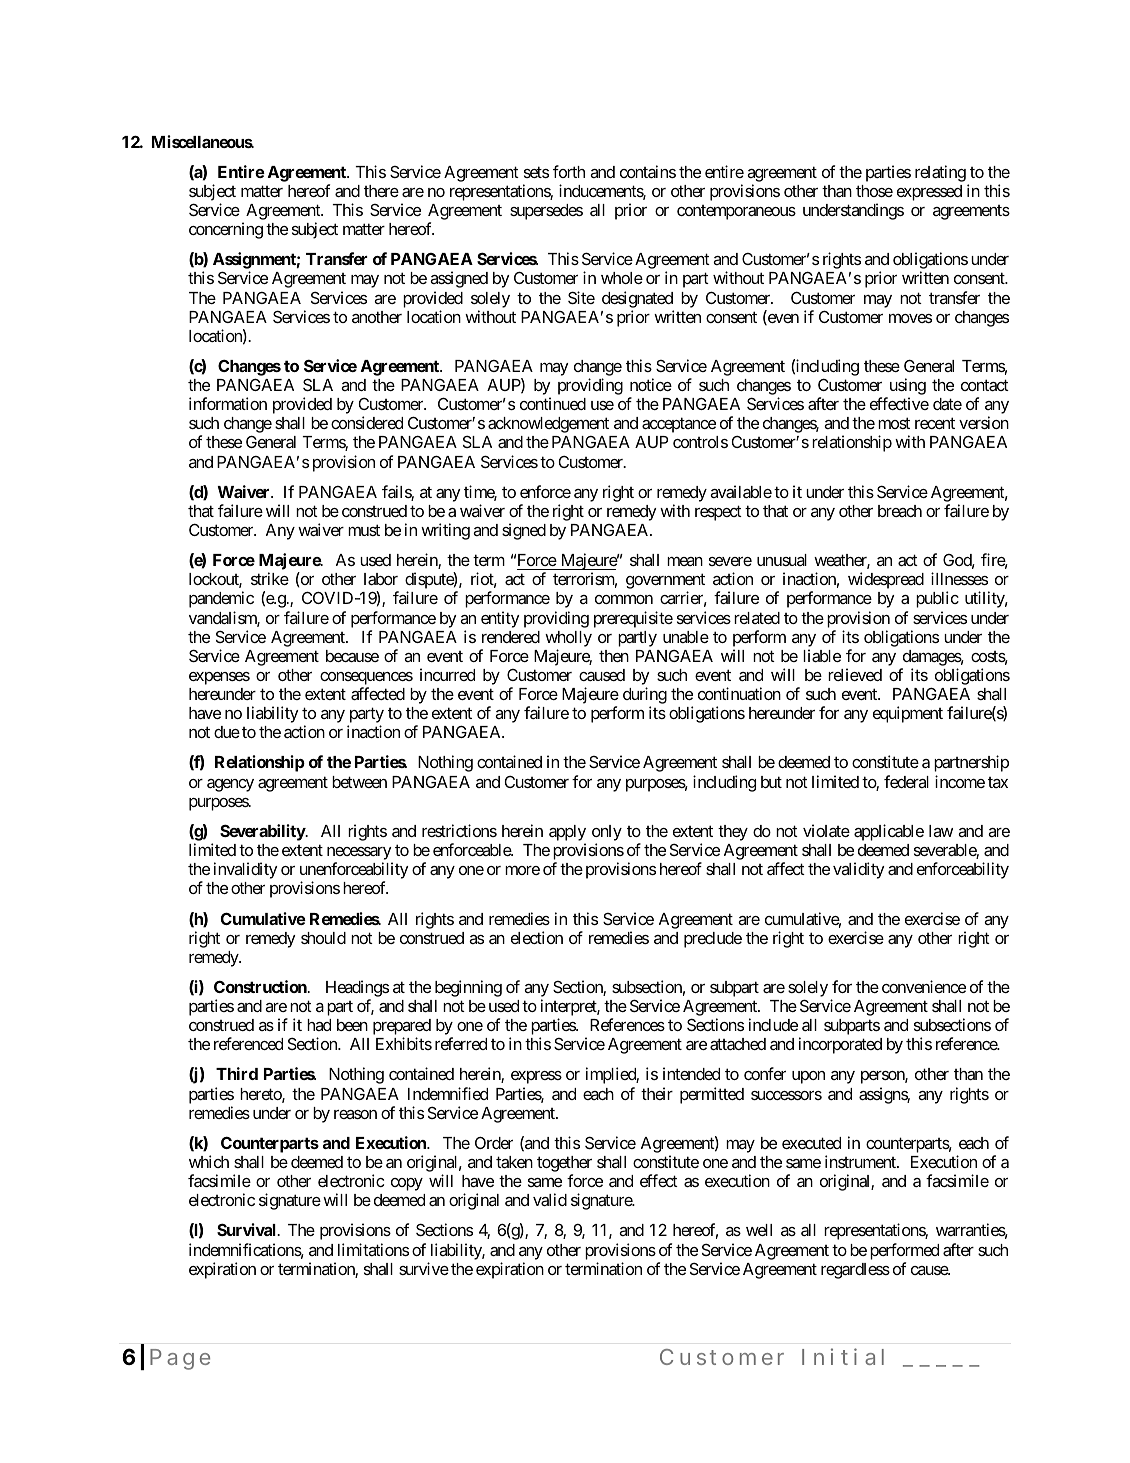  What do you see at coordinates (665, 583) in the screenshot?
I see `government` at bounding box center [665, 583].
